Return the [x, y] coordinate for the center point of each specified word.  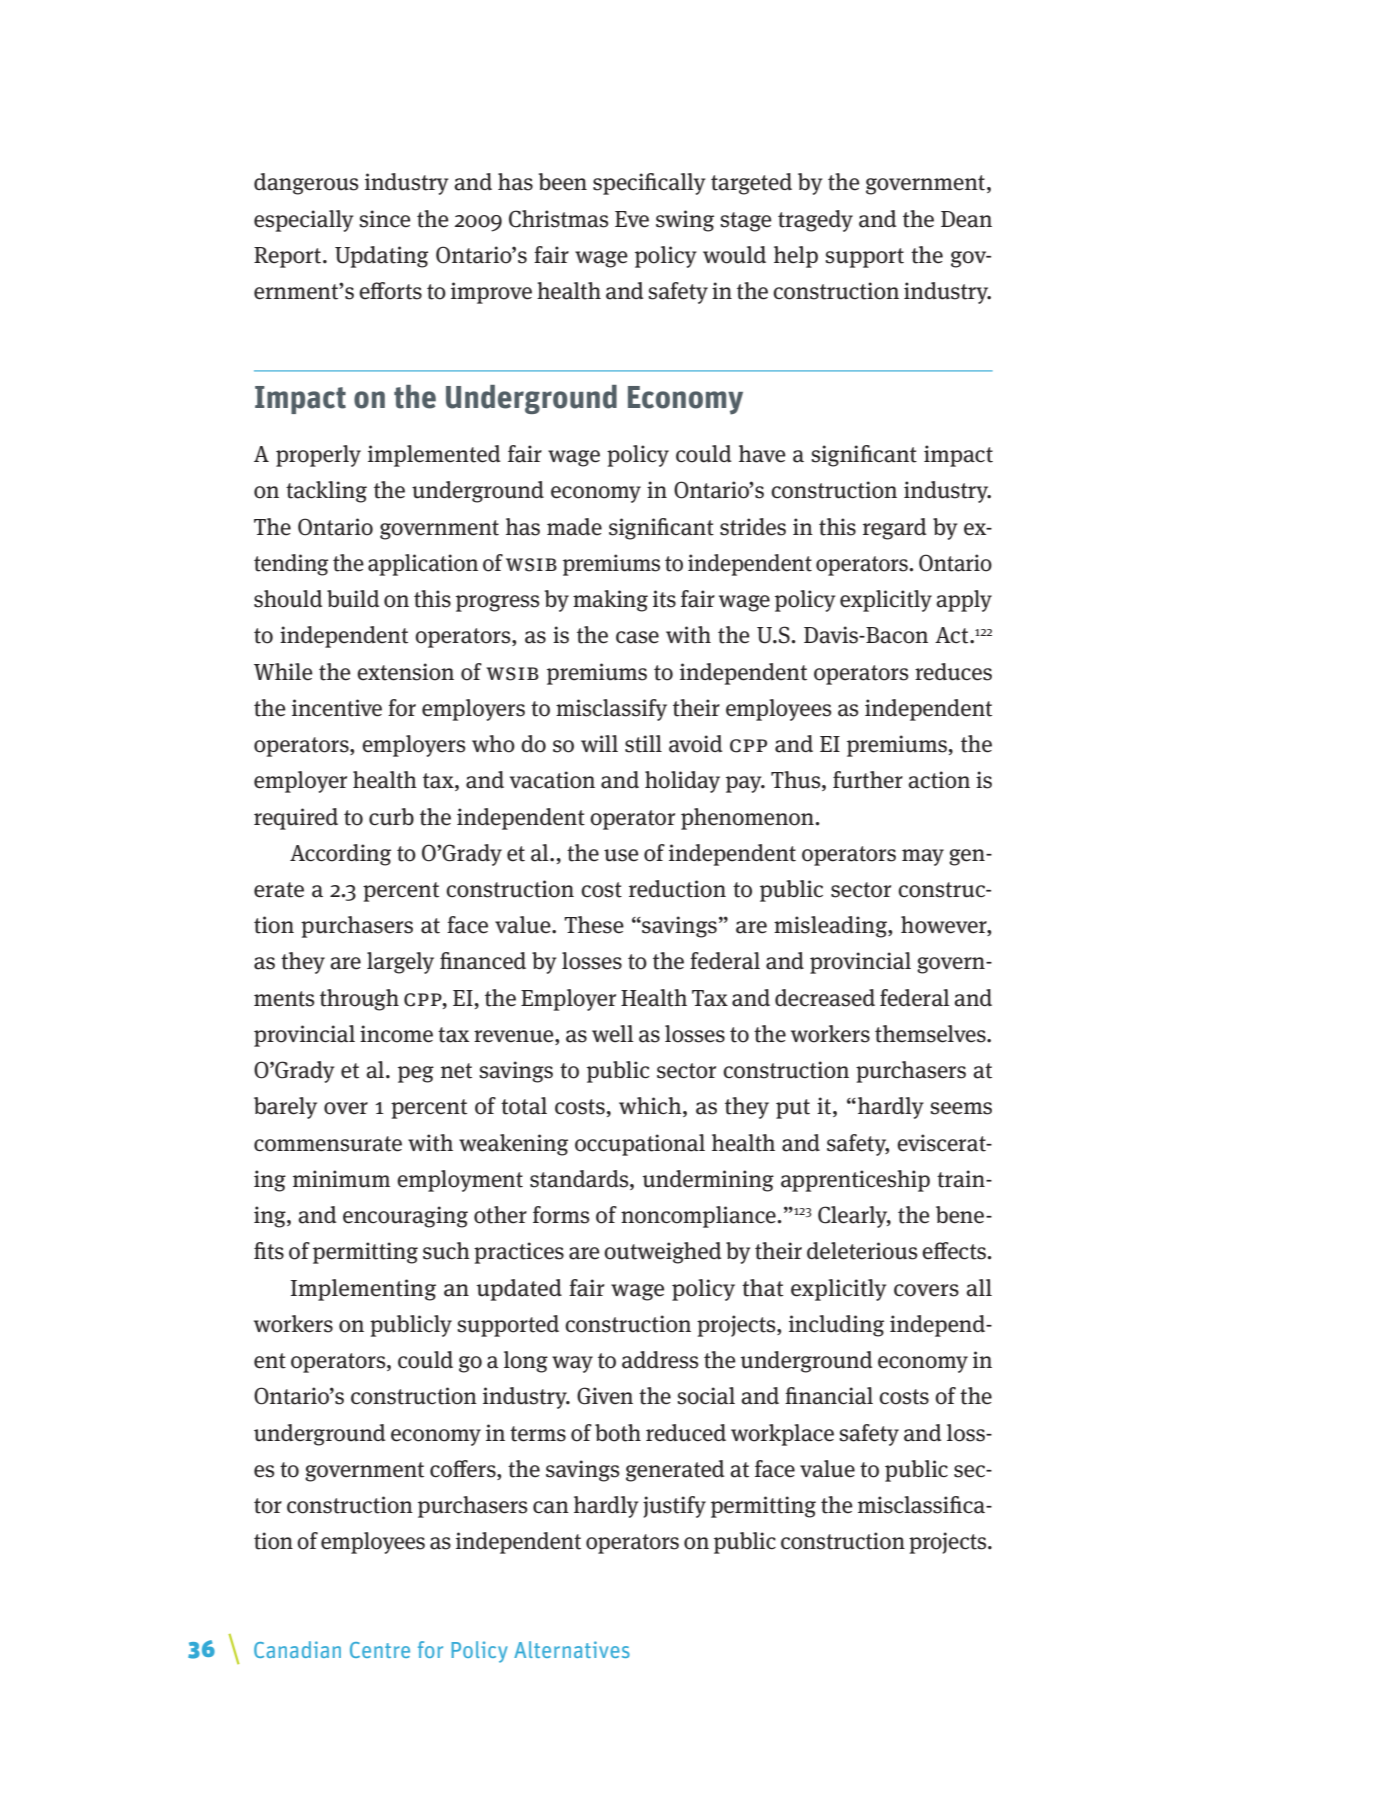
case [637, 637]
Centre [380, 1650]
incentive [337, 708]
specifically [649, 184]
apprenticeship [855, 1181]
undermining [708, 1181]
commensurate [328, 1144]
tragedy [815, 221]
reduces [953, 672]
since [385, 219]
